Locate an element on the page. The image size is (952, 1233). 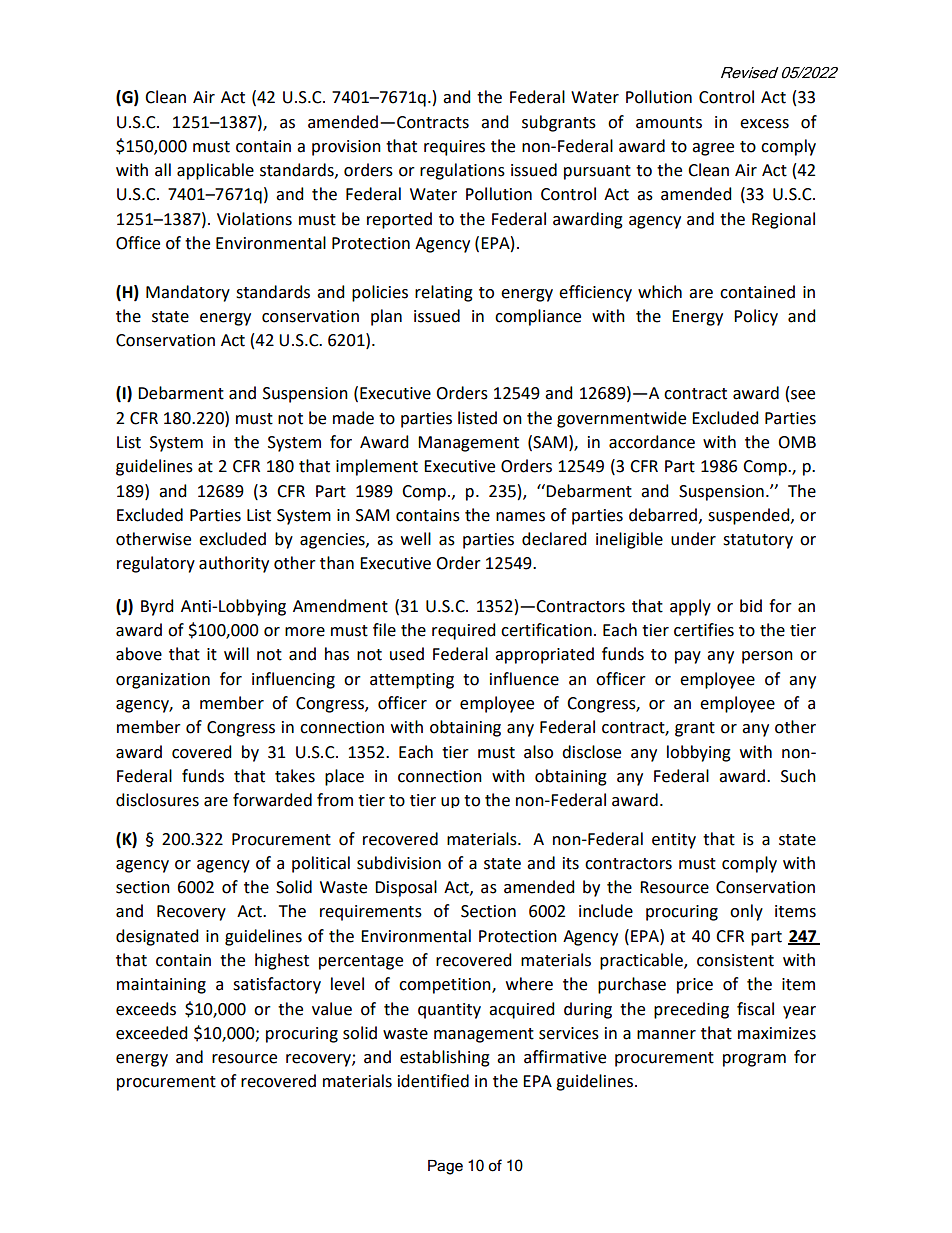
only is located at coordinates (746, 912).
